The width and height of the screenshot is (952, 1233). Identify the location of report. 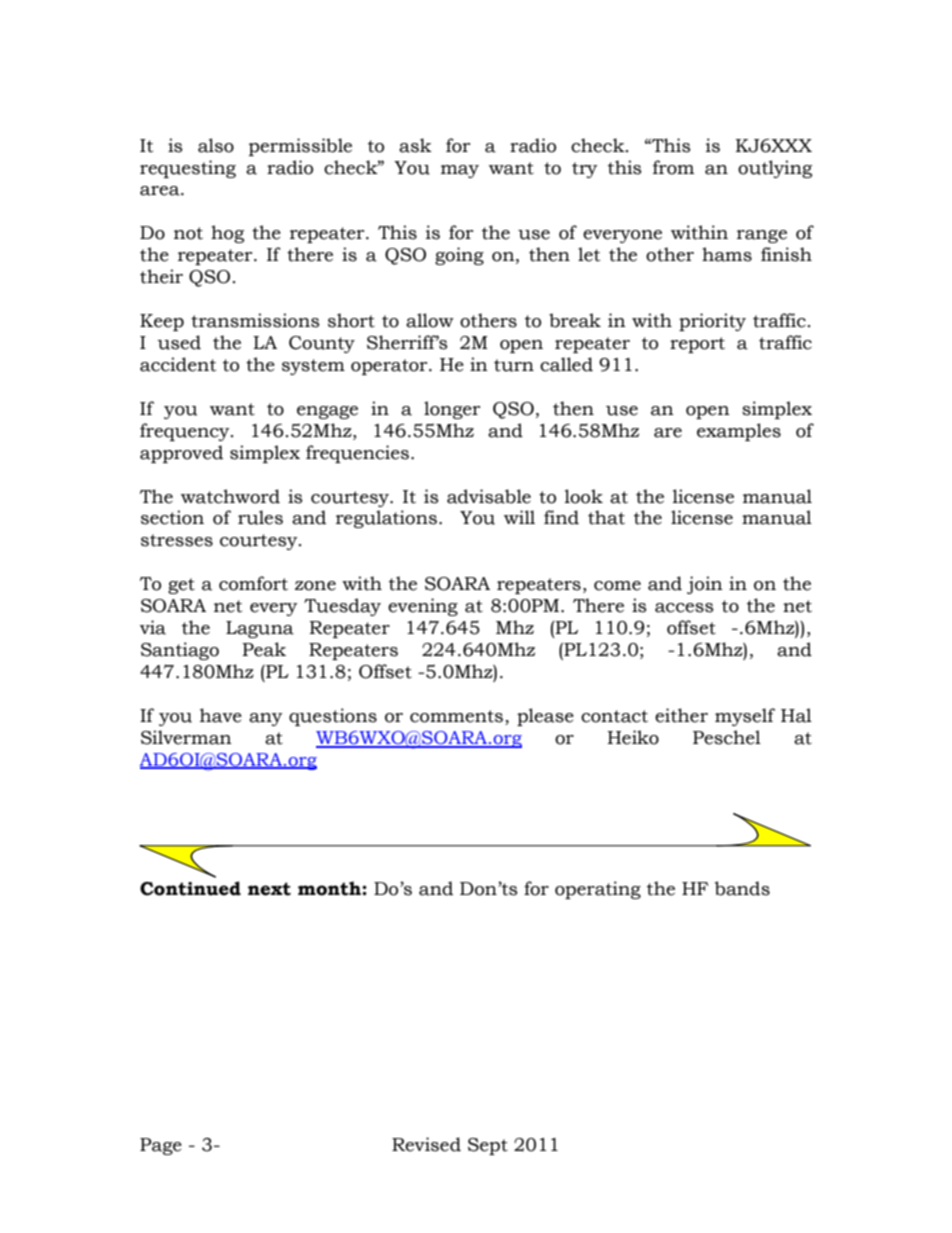
(697, 345).
